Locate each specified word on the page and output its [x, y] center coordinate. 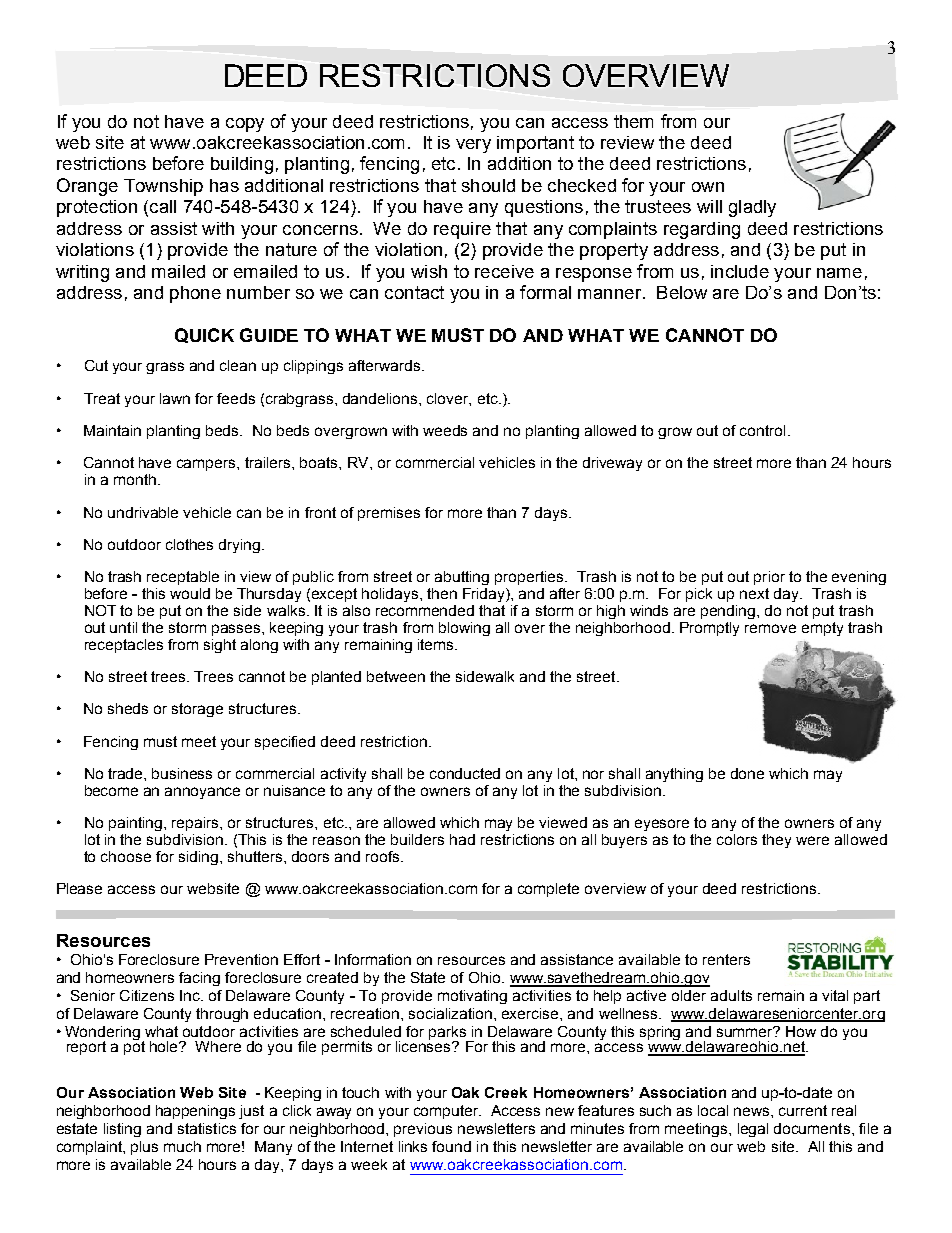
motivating [472, 997]
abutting [462, 578]
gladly [752, 208]
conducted [465, 773]
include [740, 271]
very [473, 146]
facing [199, 979]
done [747, 773]
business [182, 773]
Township [163, 187]
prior [769, 578]
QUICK [204, 335]
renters [726, 959]
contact [414, 292]
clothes [189, 544]
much [182, 1146]
